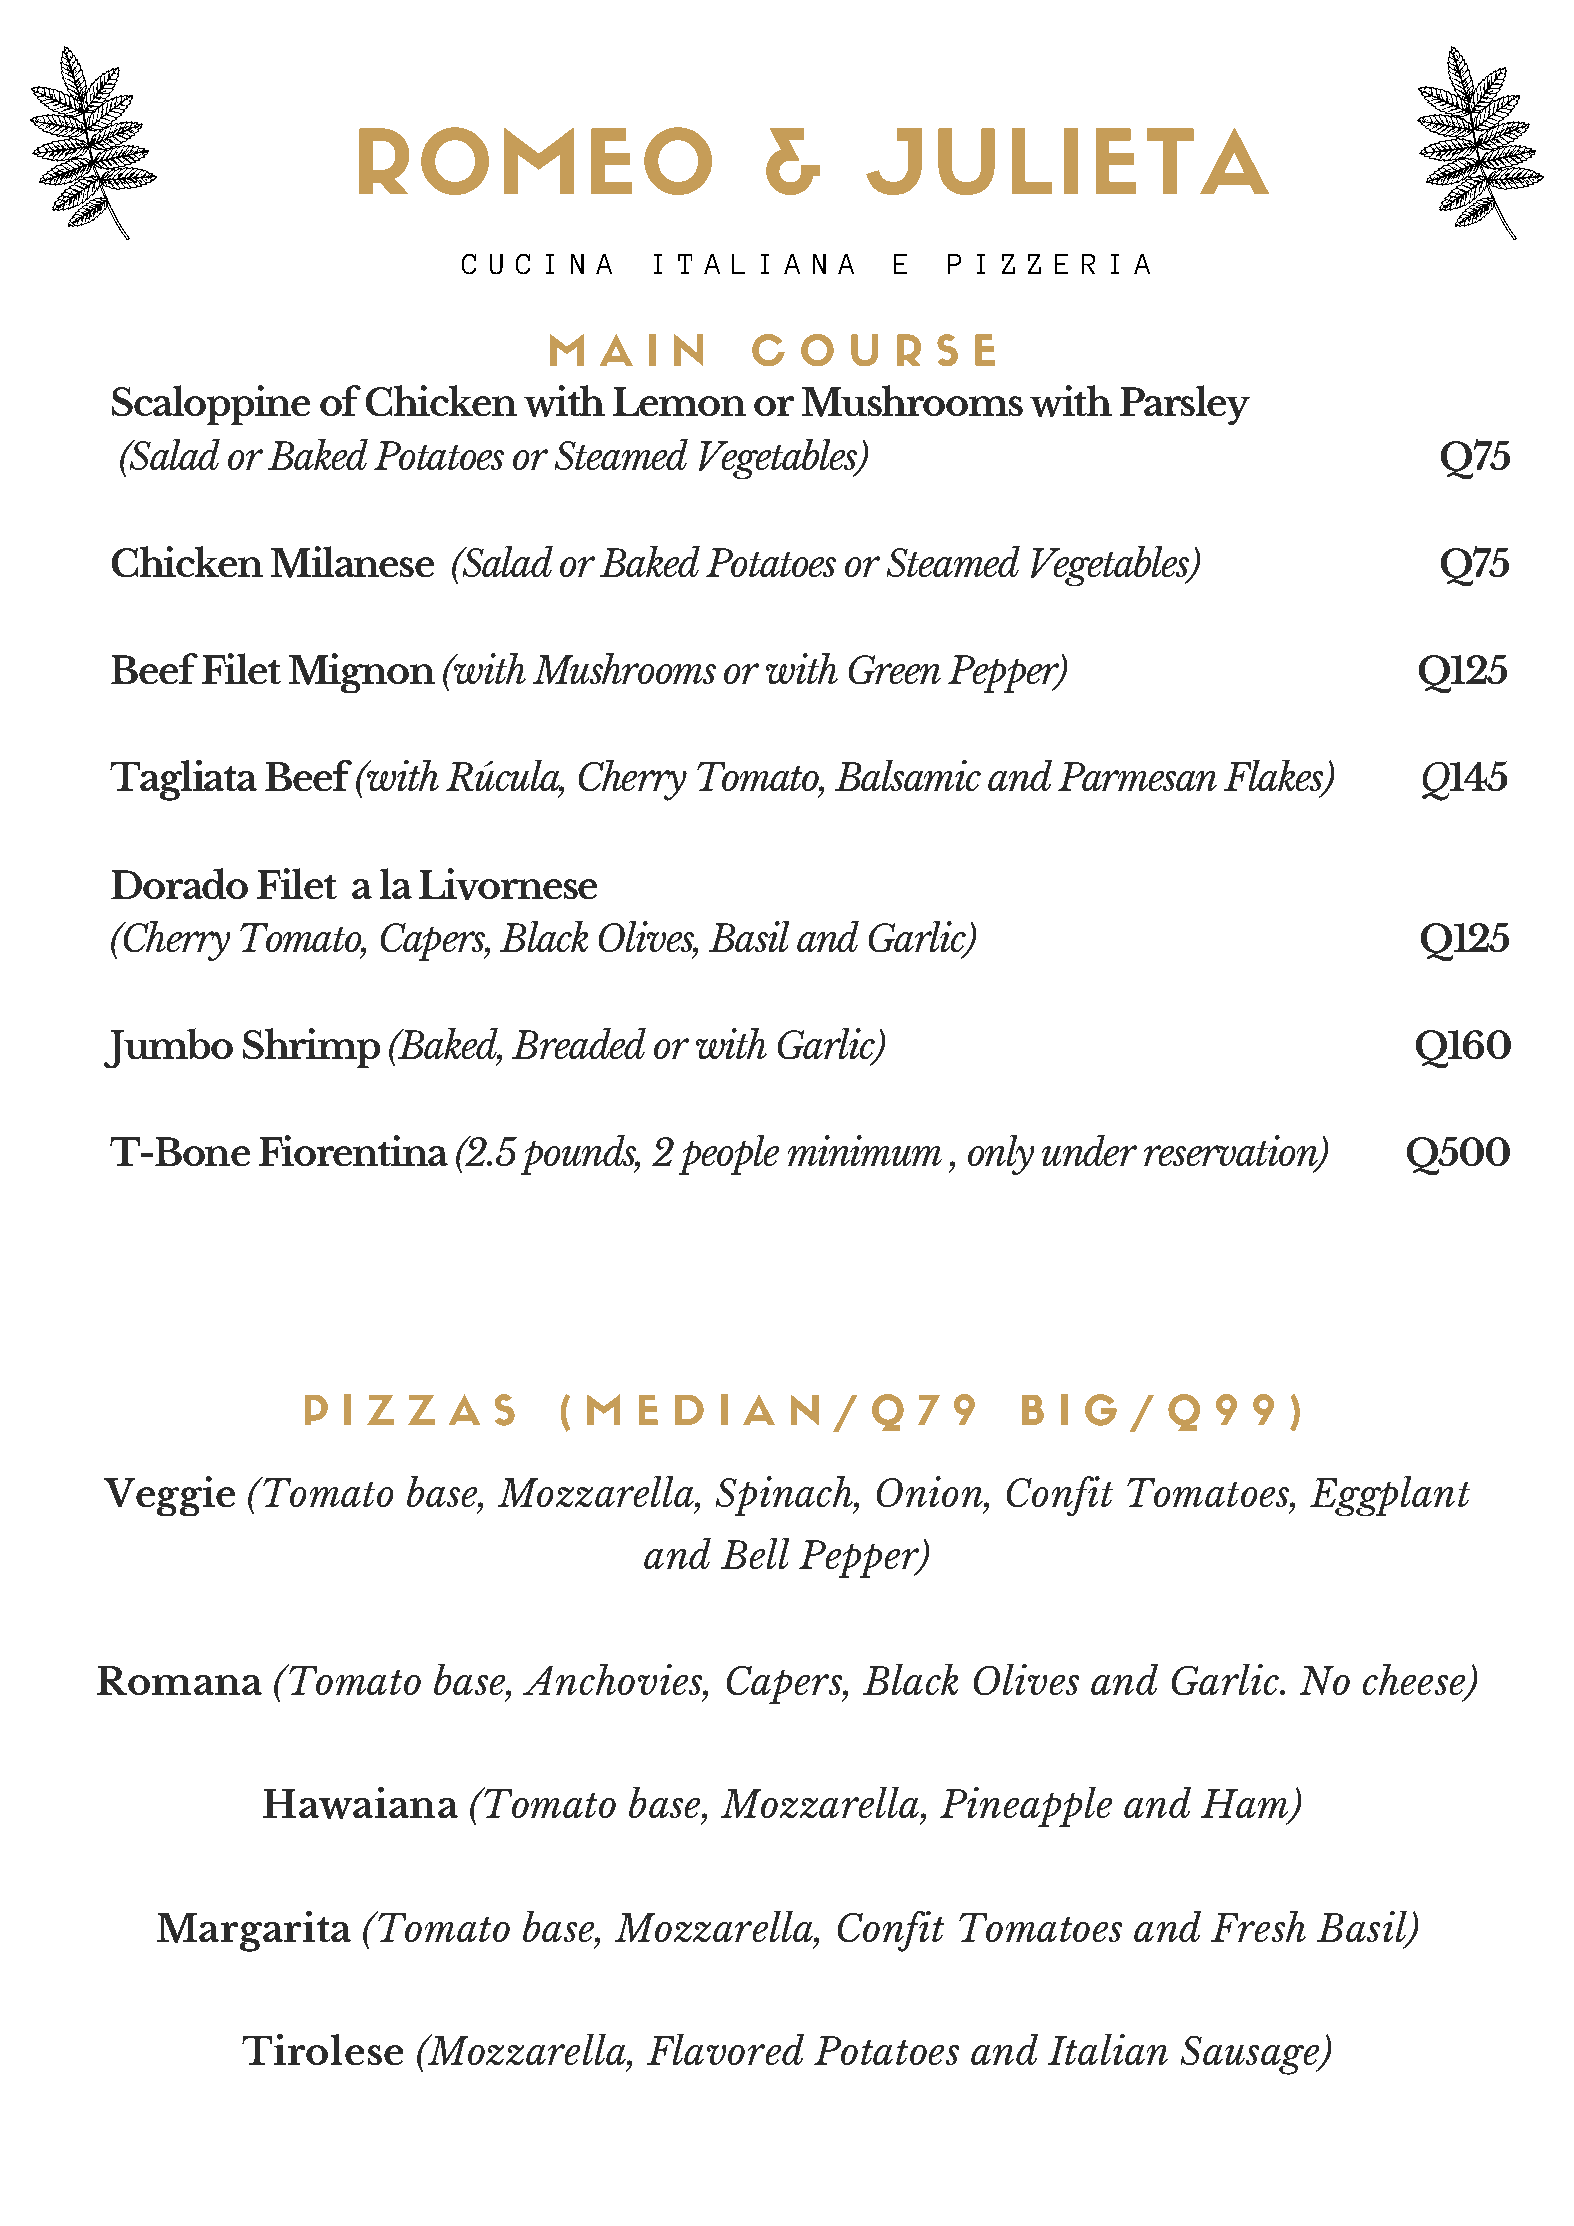 This screenshot has height=2226, width=1574. I want to click on Parsley, so click(1185, 405).
